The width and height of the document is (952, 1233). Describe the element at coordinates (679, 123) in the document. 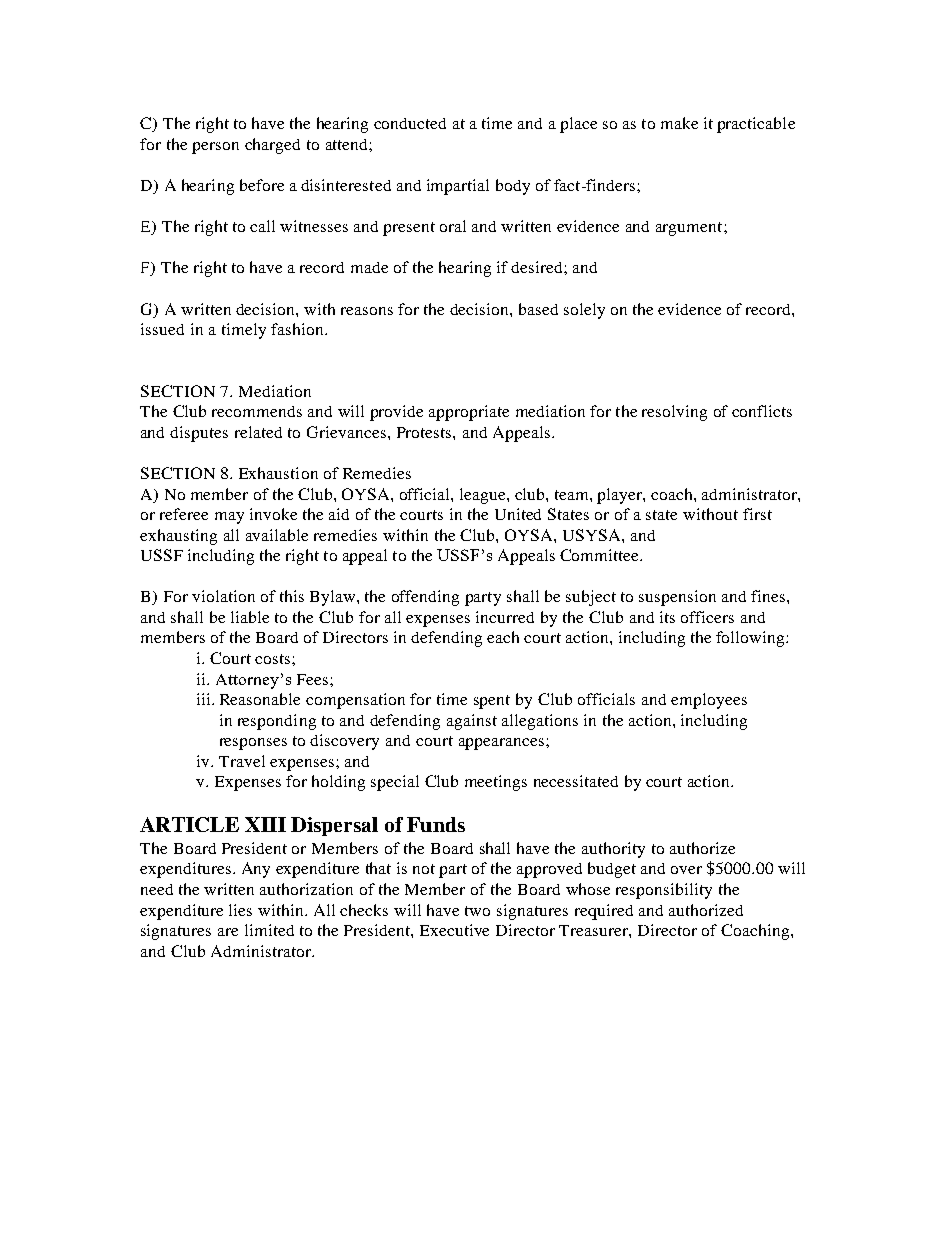

I see `make` at that location.
